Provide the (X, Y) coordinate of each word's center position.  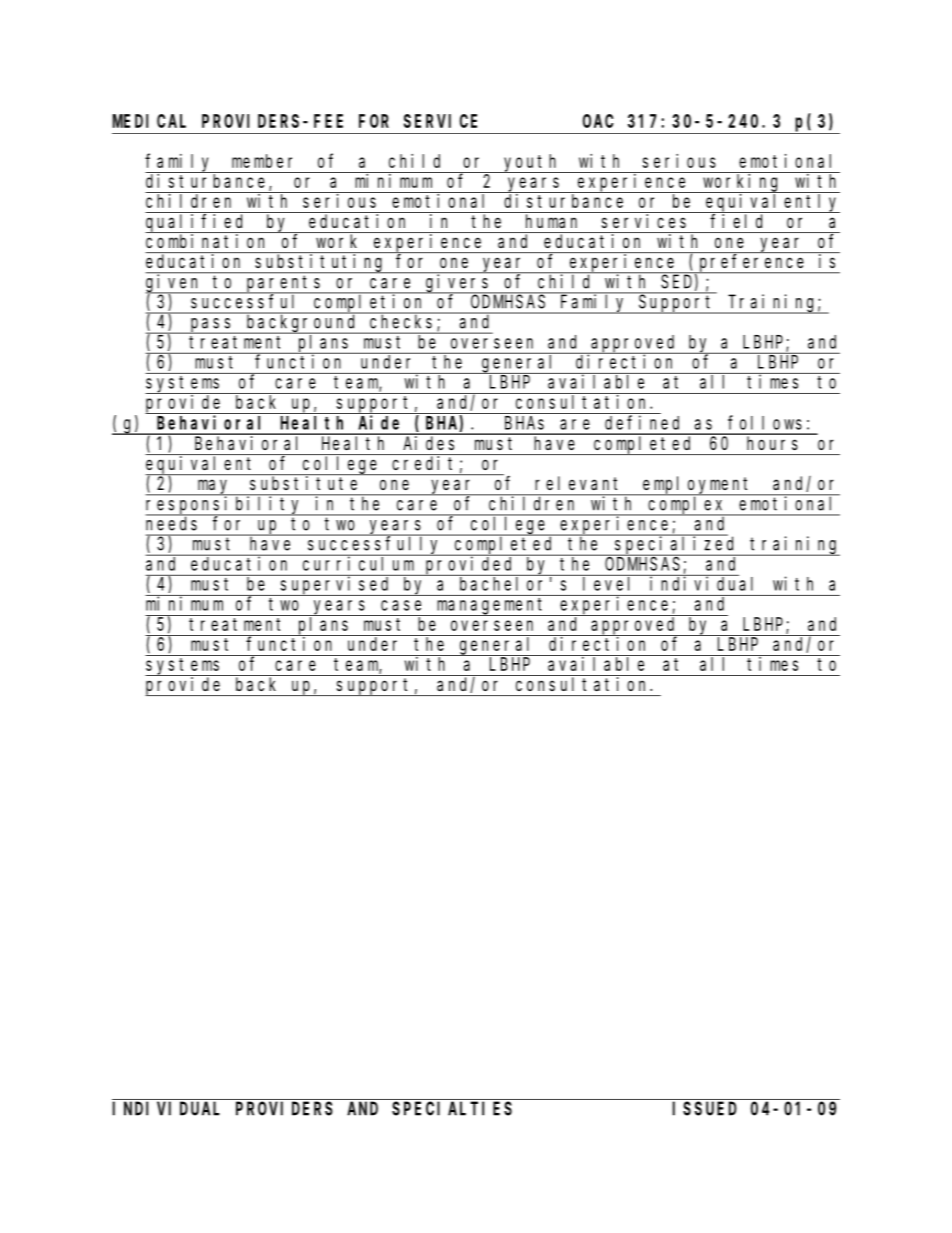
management (492, 607)
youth (532, 163)
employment (698, 486)
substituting (320, 263)
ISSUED (705, 1109)
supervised (336, 586)
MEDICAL (149, 121)
